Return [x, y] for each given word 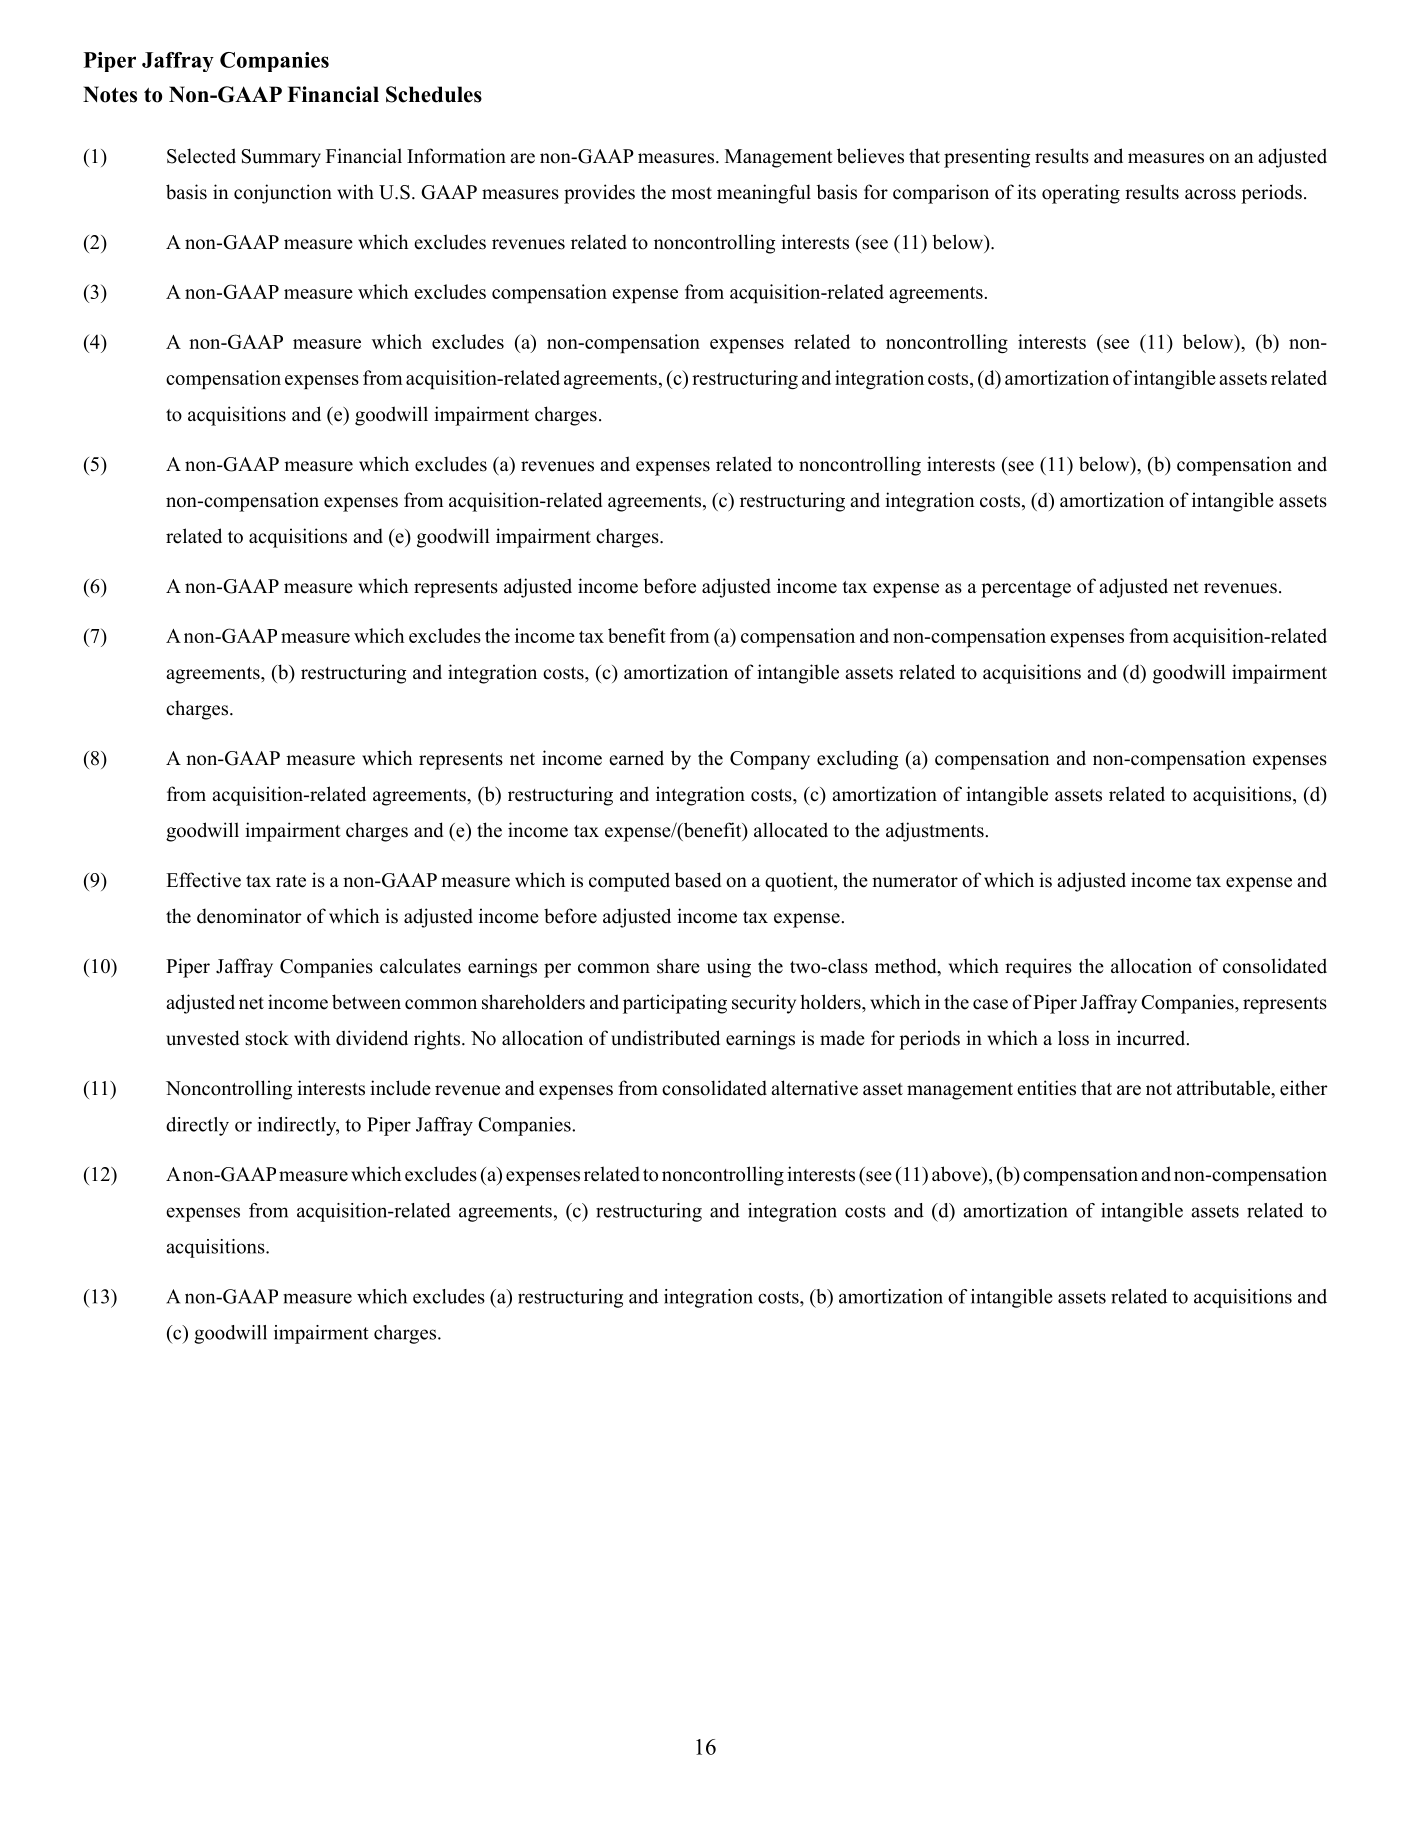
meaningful [764, 194]
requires [1038, 968]
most [691, 193]
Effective [203, 880]
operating [1081, 194]
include [400, 1088]
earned [636, 758]
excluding [857, 760]
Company [770, 760]
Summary [281, 158]
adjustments [935, 832]
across [1210, 194]
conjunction [283, 194]
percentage [1026, 589]
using [729, 968]
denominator [249, 916]
